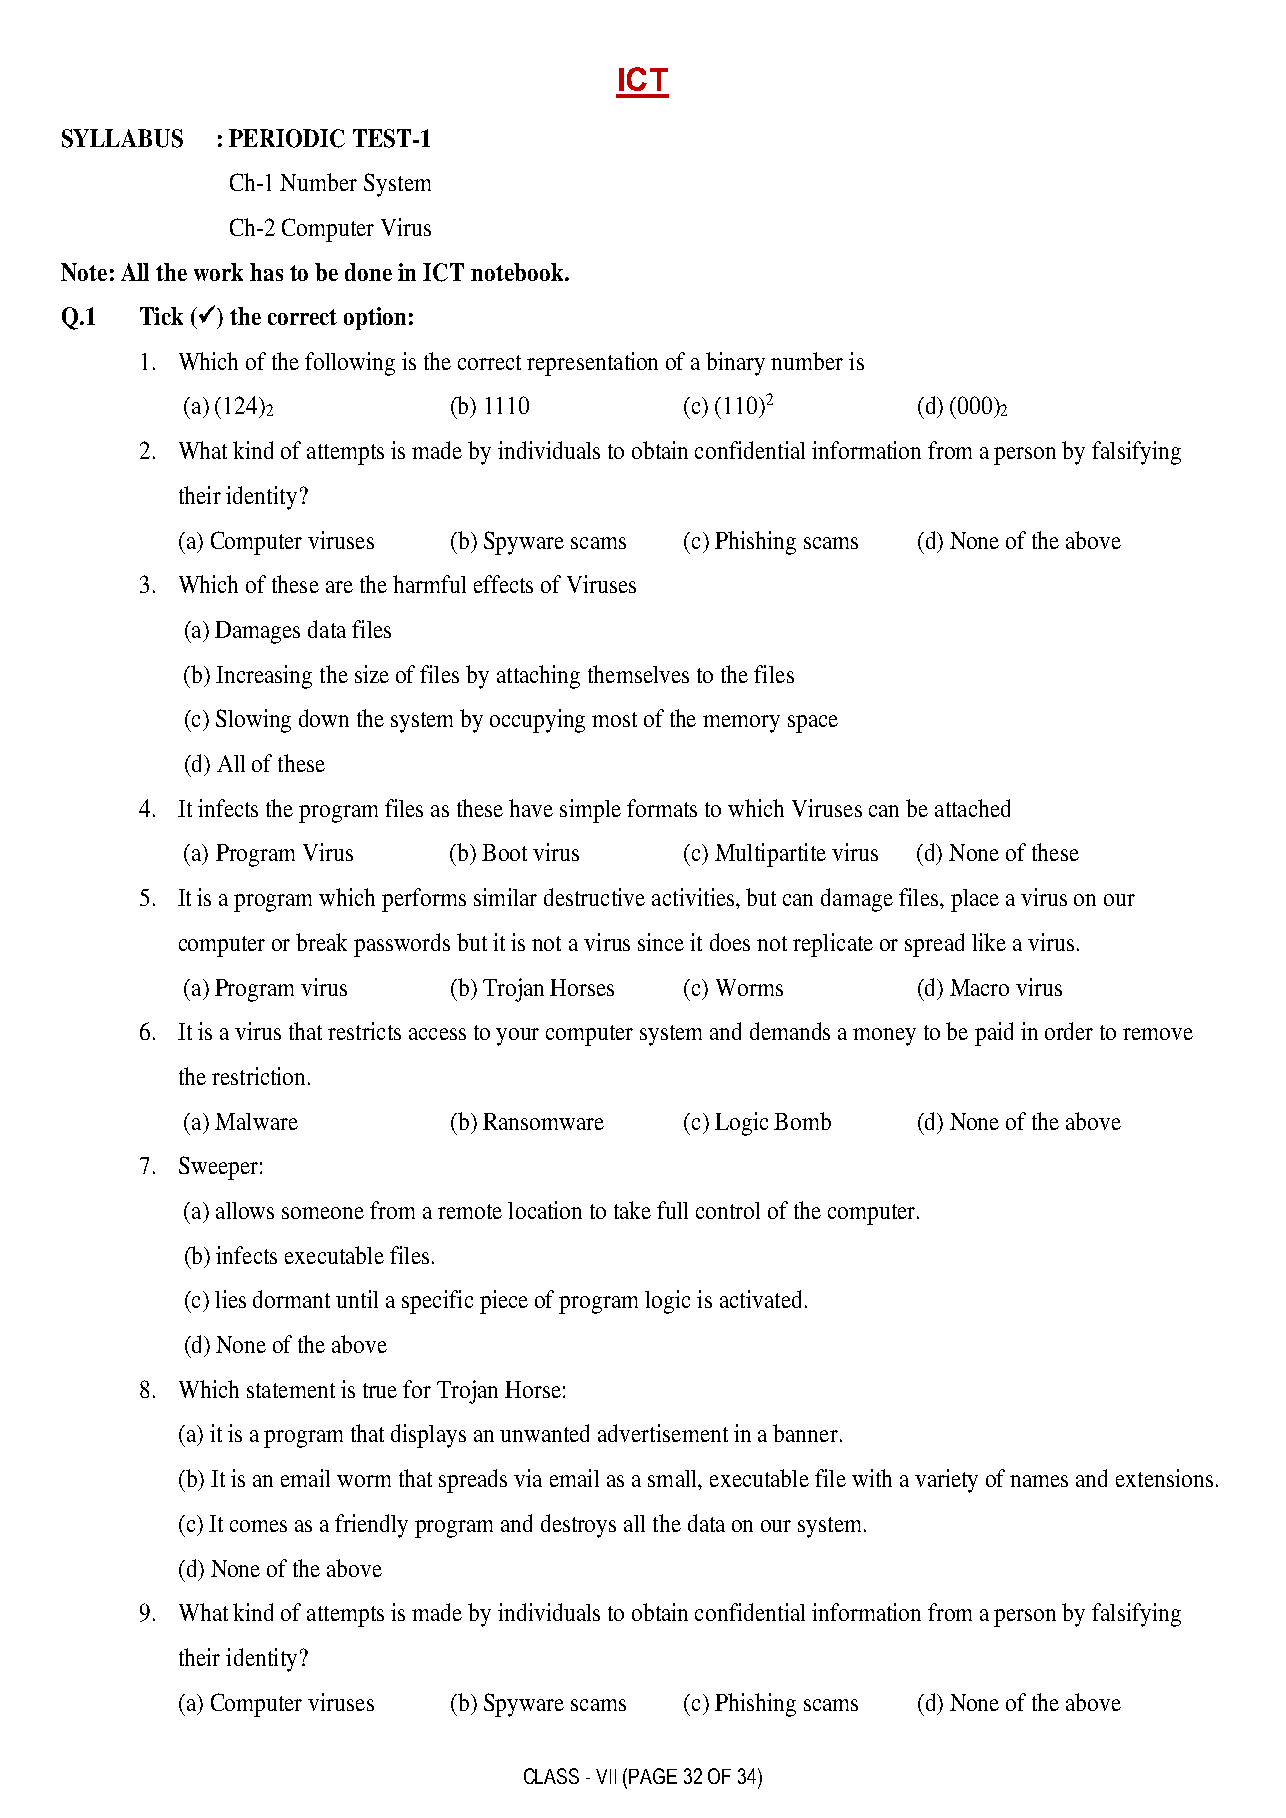  What do you see at coordinates (287, 138) in the page?
I see `PERIODIC` at bounding box center [287, 138].
